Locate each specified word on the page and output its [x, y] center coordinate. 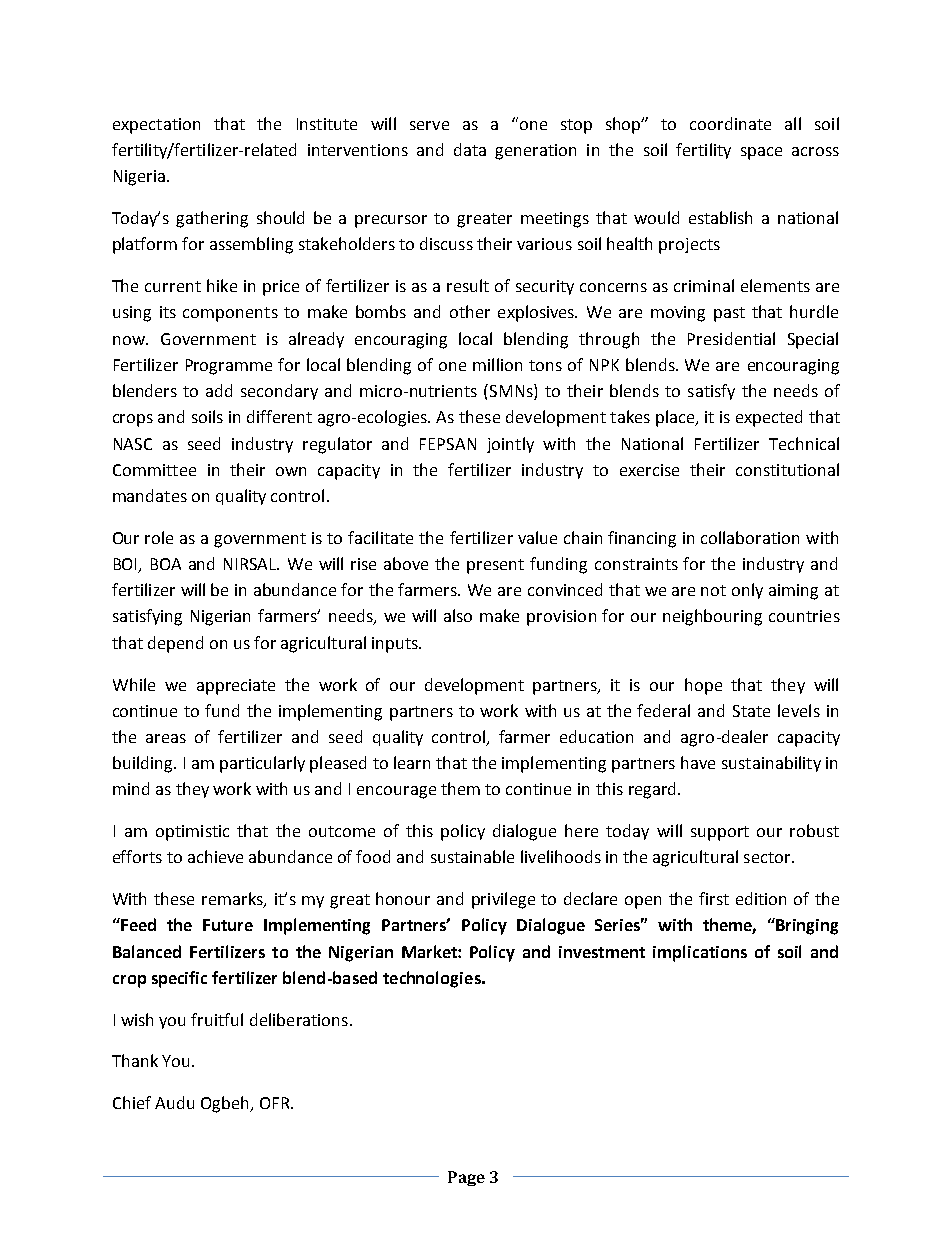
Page [466, 1178]
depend [175, 644]
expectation [156, 126]
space [761, 153]
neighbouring [712, 617]
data [470, 149]
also [458, 615]
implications [700, 953]
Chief [132, 1102]
